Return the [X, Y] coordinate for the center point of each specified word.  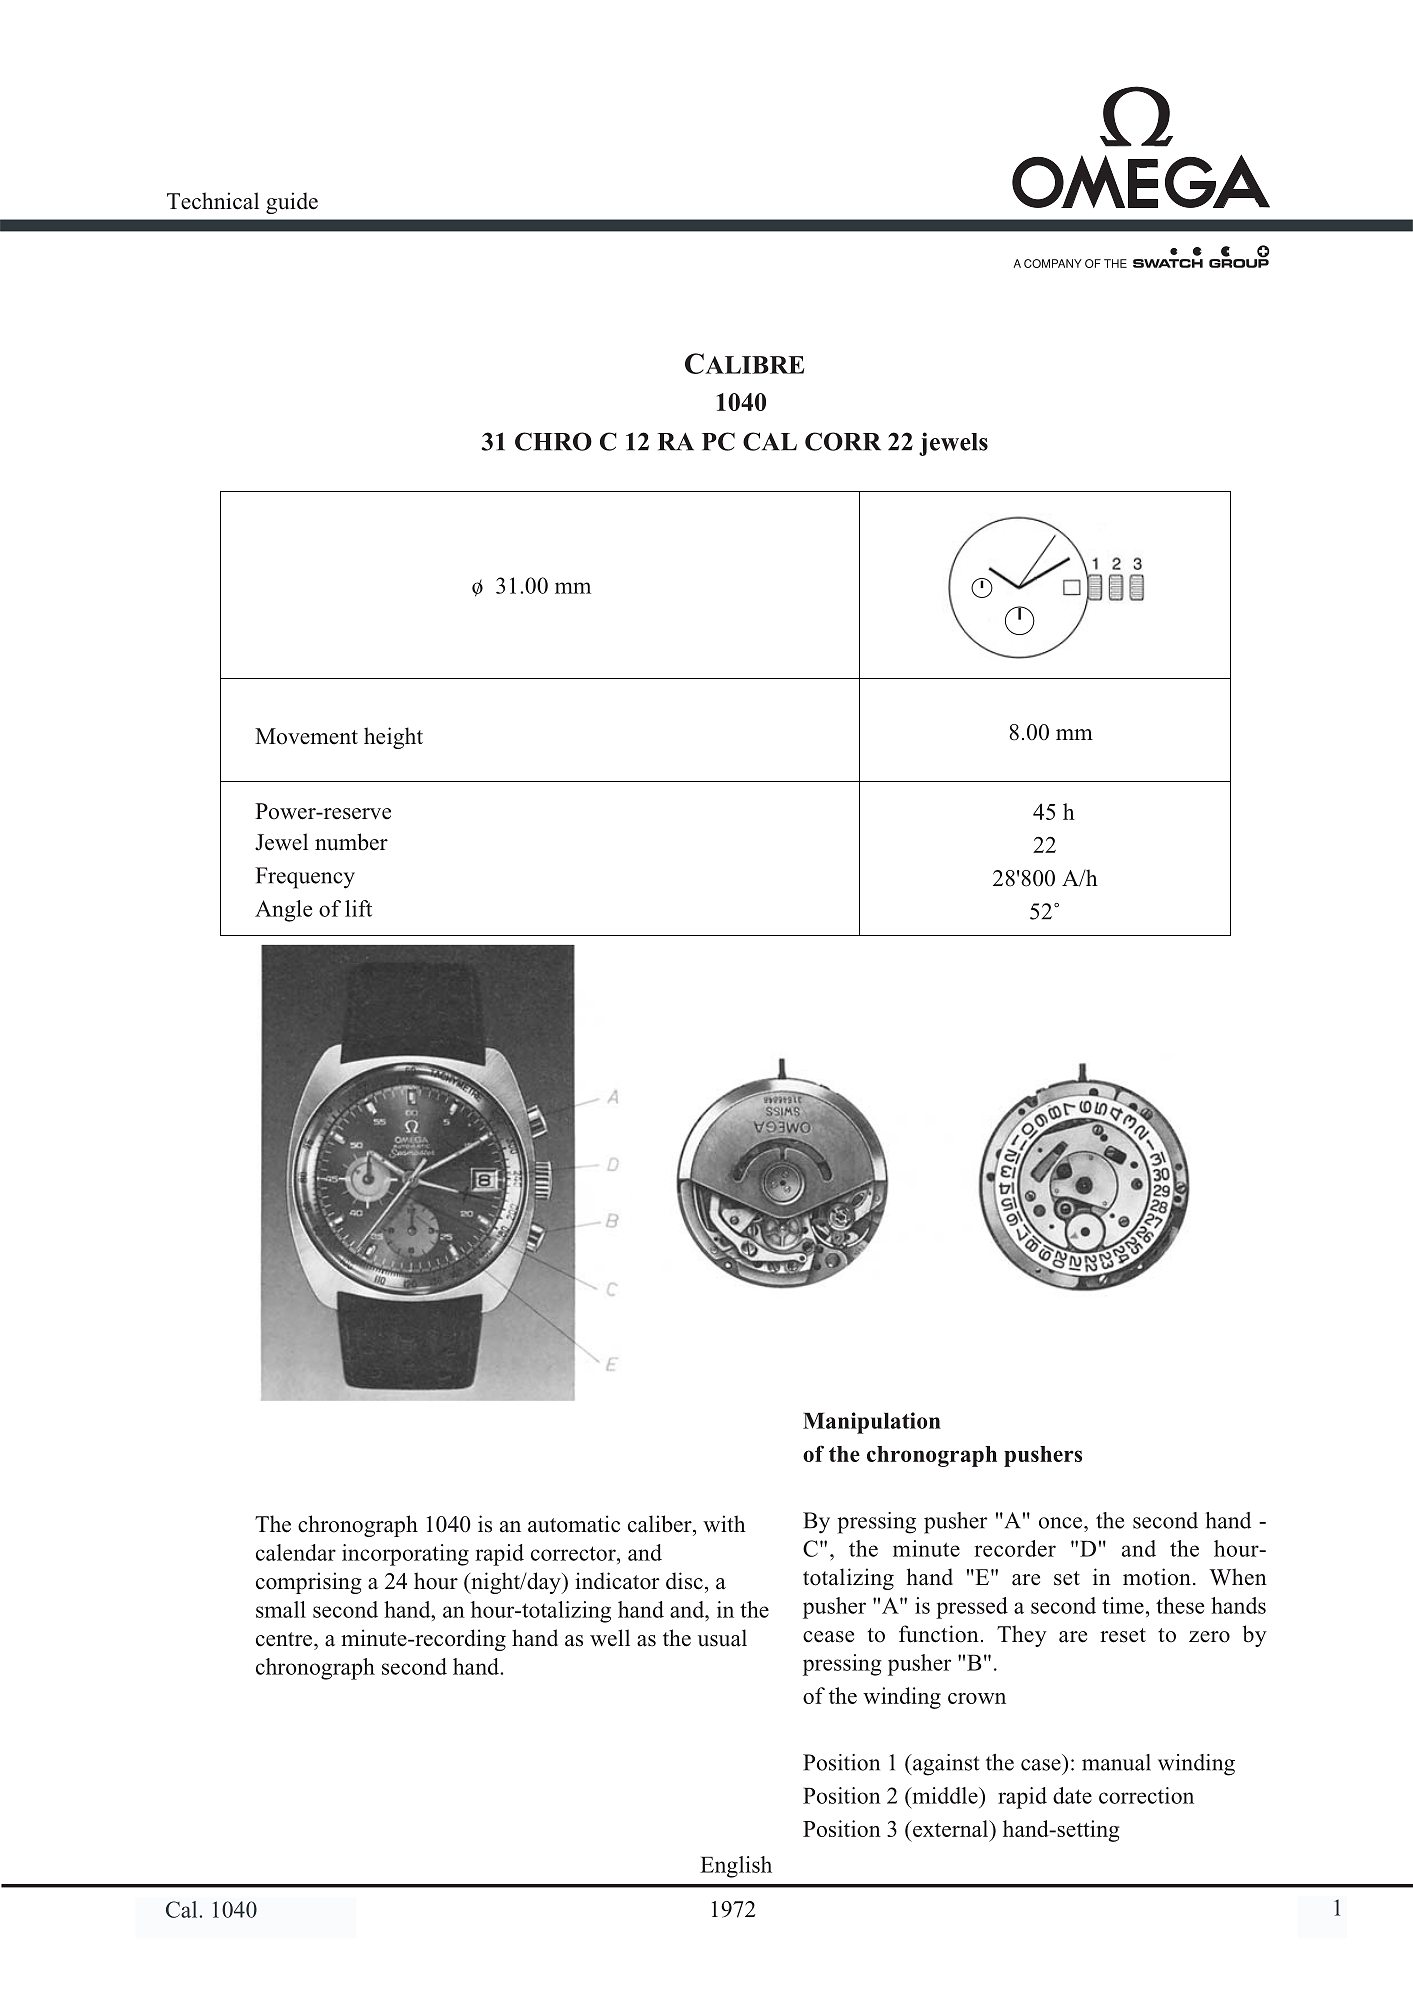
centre [285, 1639]
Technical [213, 201]
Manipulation [872, 1423]
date [1072, 1795]
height [393, 738]
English [736, 1867]
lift [358, 908]
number [351, 842]
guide [292, 203]
